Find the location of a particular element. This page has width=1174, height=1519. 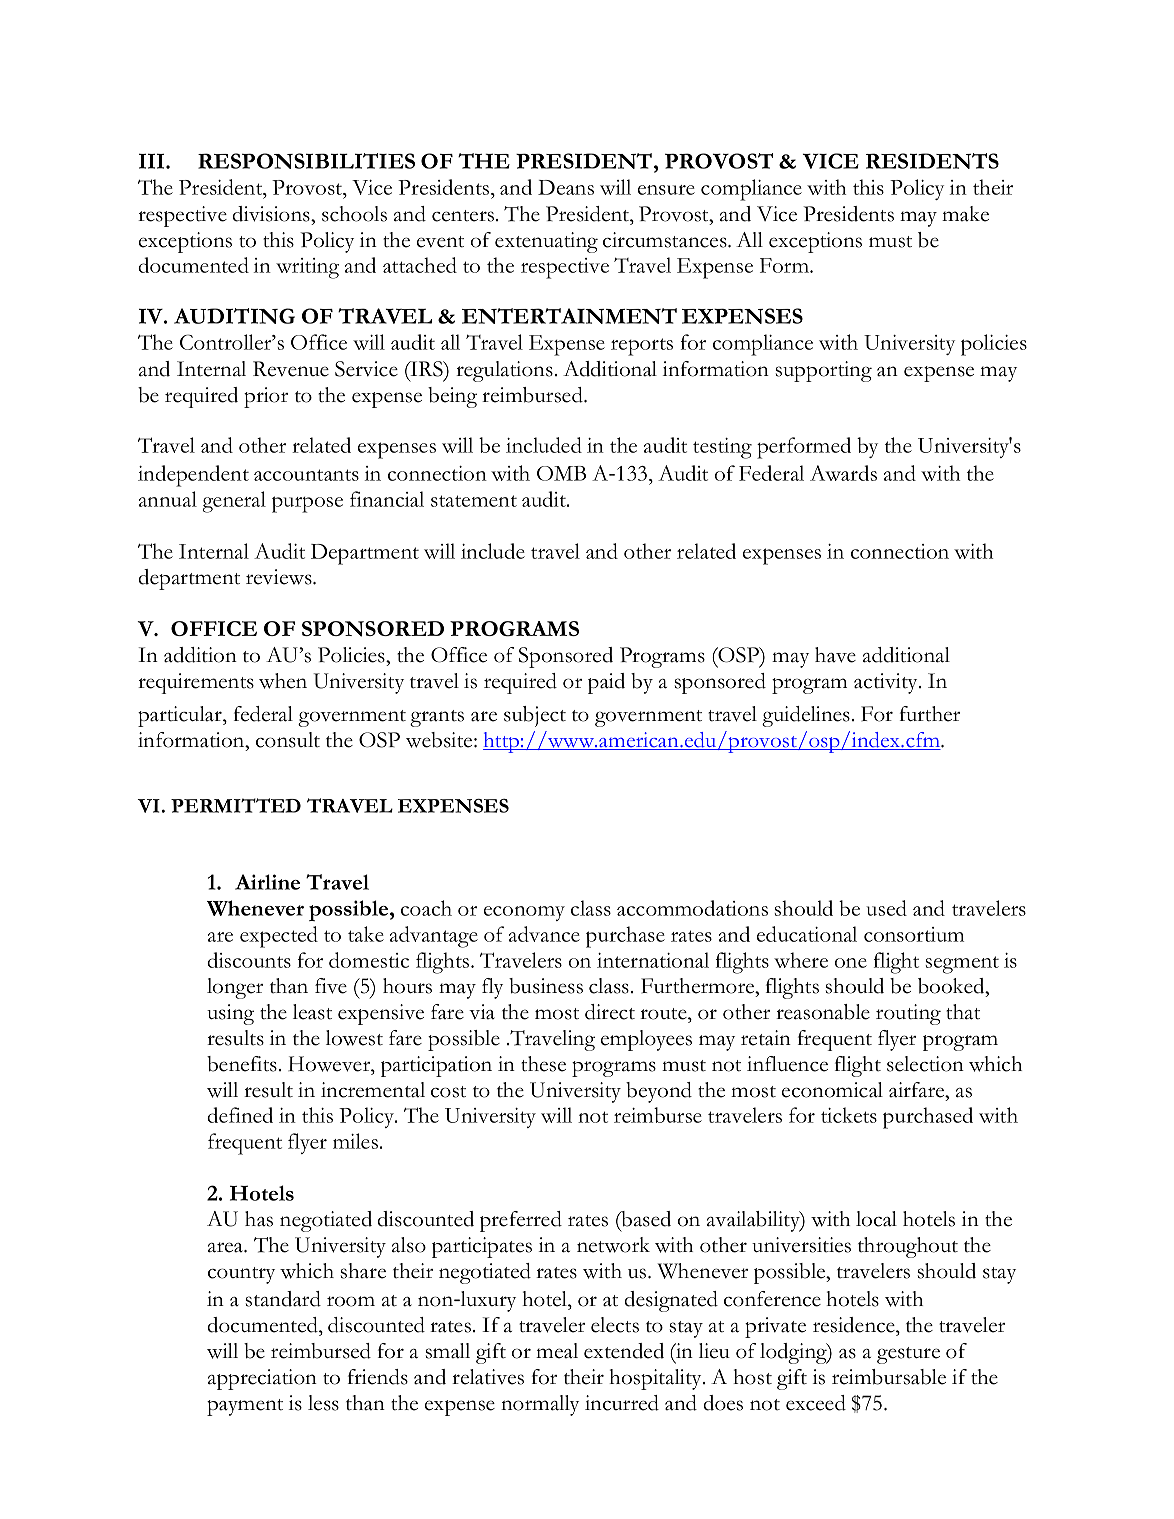

used is located at coordinates (886, 908).
